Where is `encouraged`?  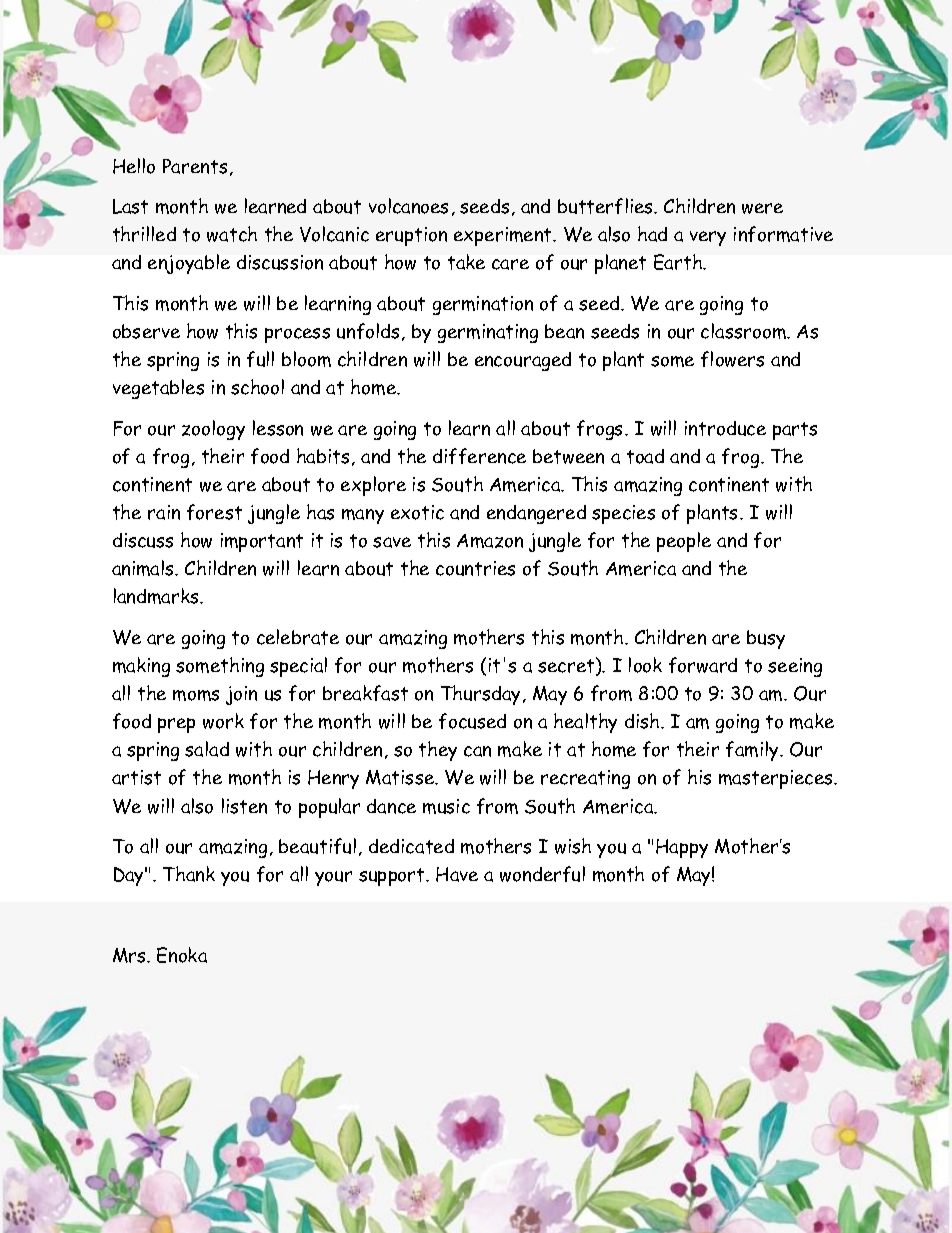
encouraged is located at coordinates (523, 361).
